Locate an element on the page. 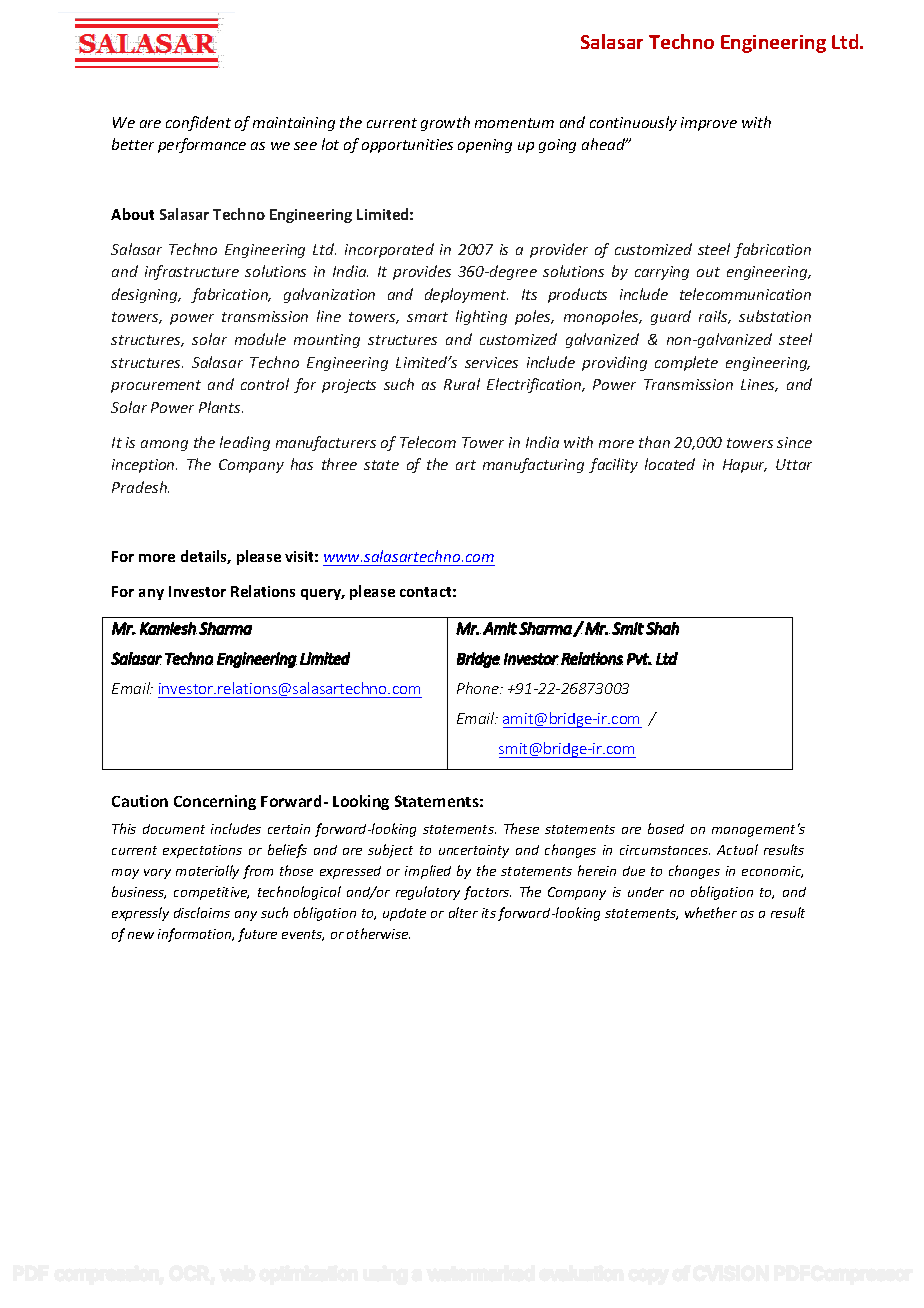 This image has width=924, height=1308. improve is located at coordinates (709, 124).
